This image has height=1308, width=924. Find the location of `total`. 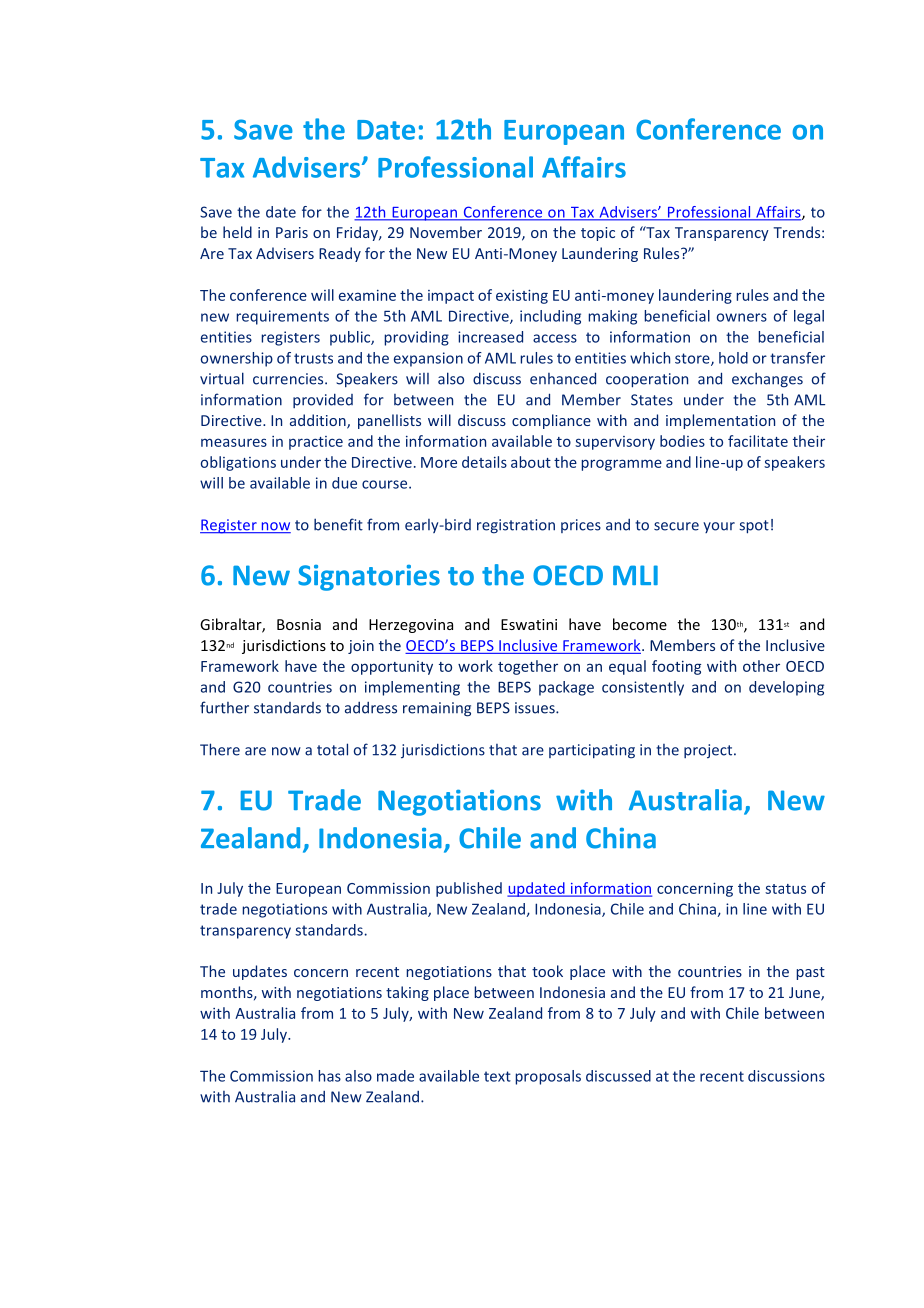

total is located at coordinates (332, 749).
